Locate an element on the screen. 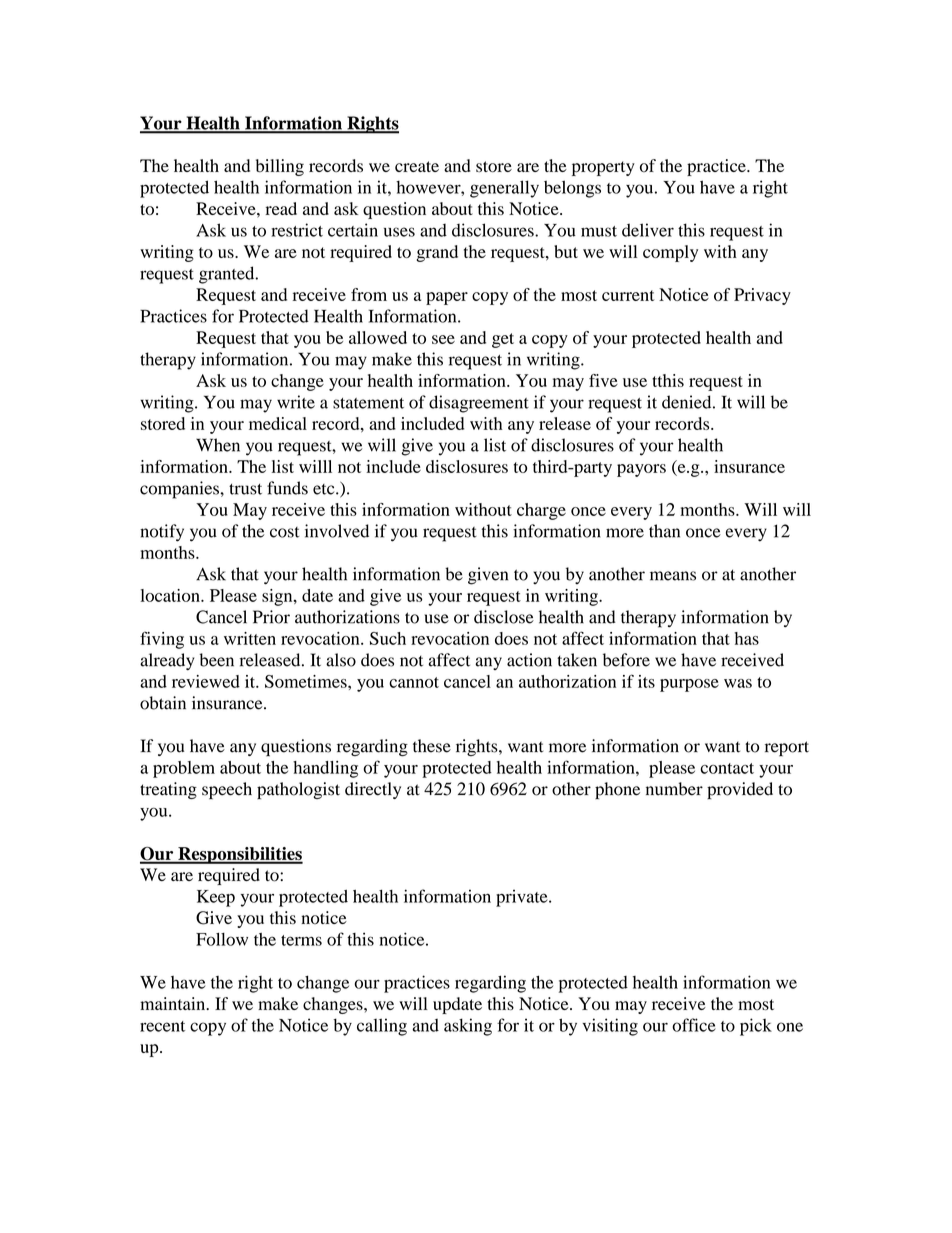  Prior is located at coordinates (271, 617).
